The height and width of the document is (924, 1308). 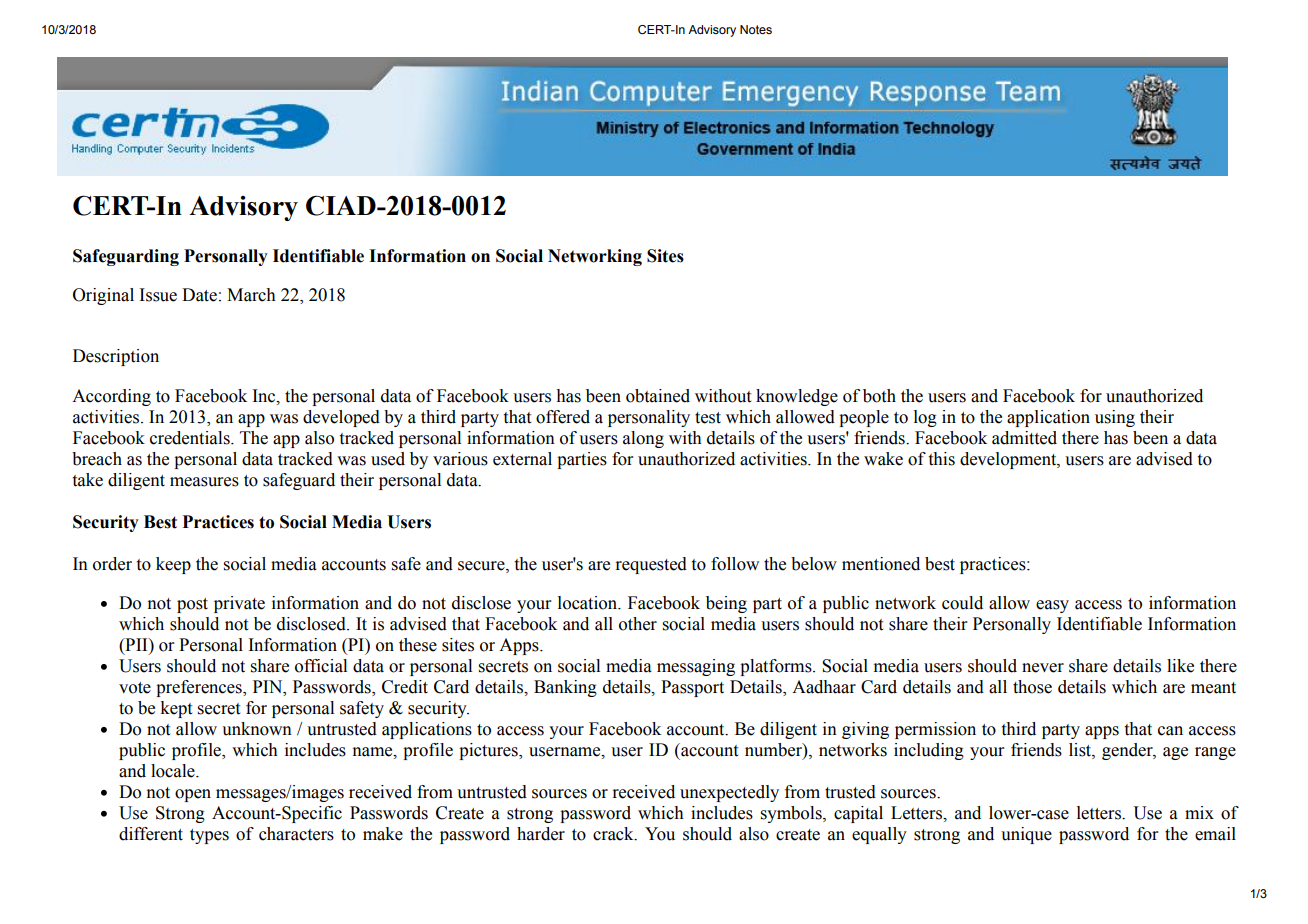 I want to click on easy, so click(x=1052, y=606).
